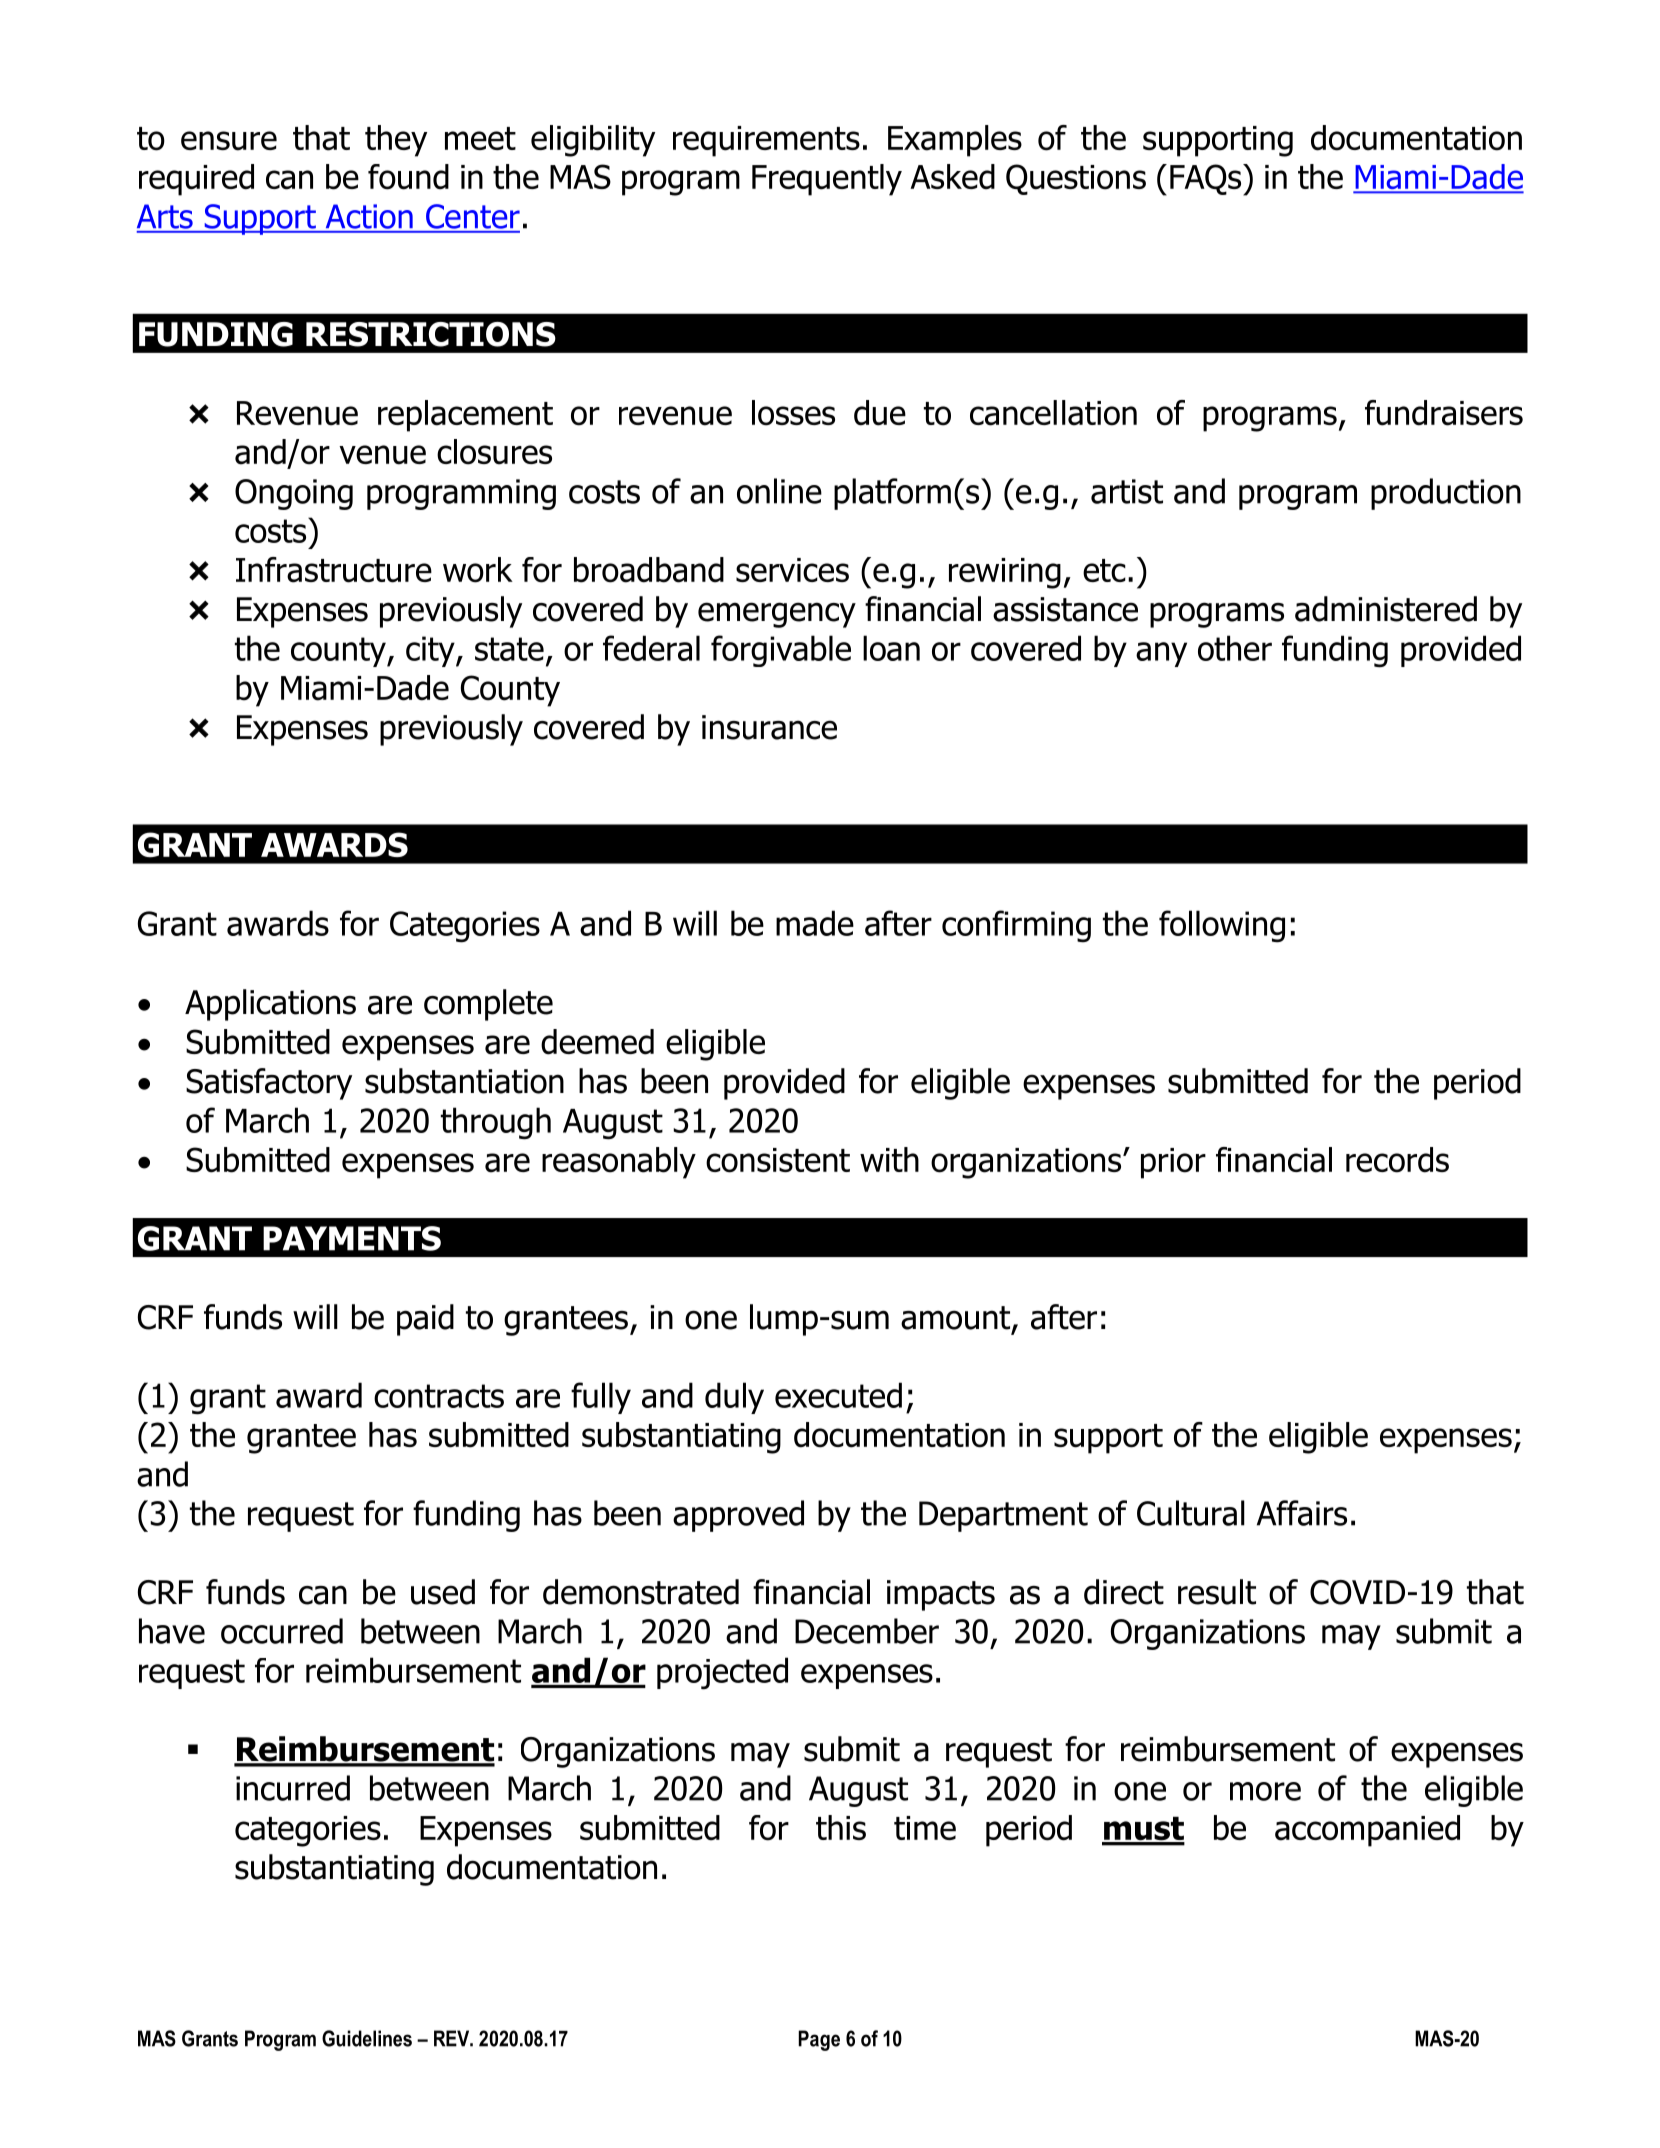 Image resolution: width=1660 pixels, height=2148 pixels. I want to click on Frequently, so click(827, 180).
